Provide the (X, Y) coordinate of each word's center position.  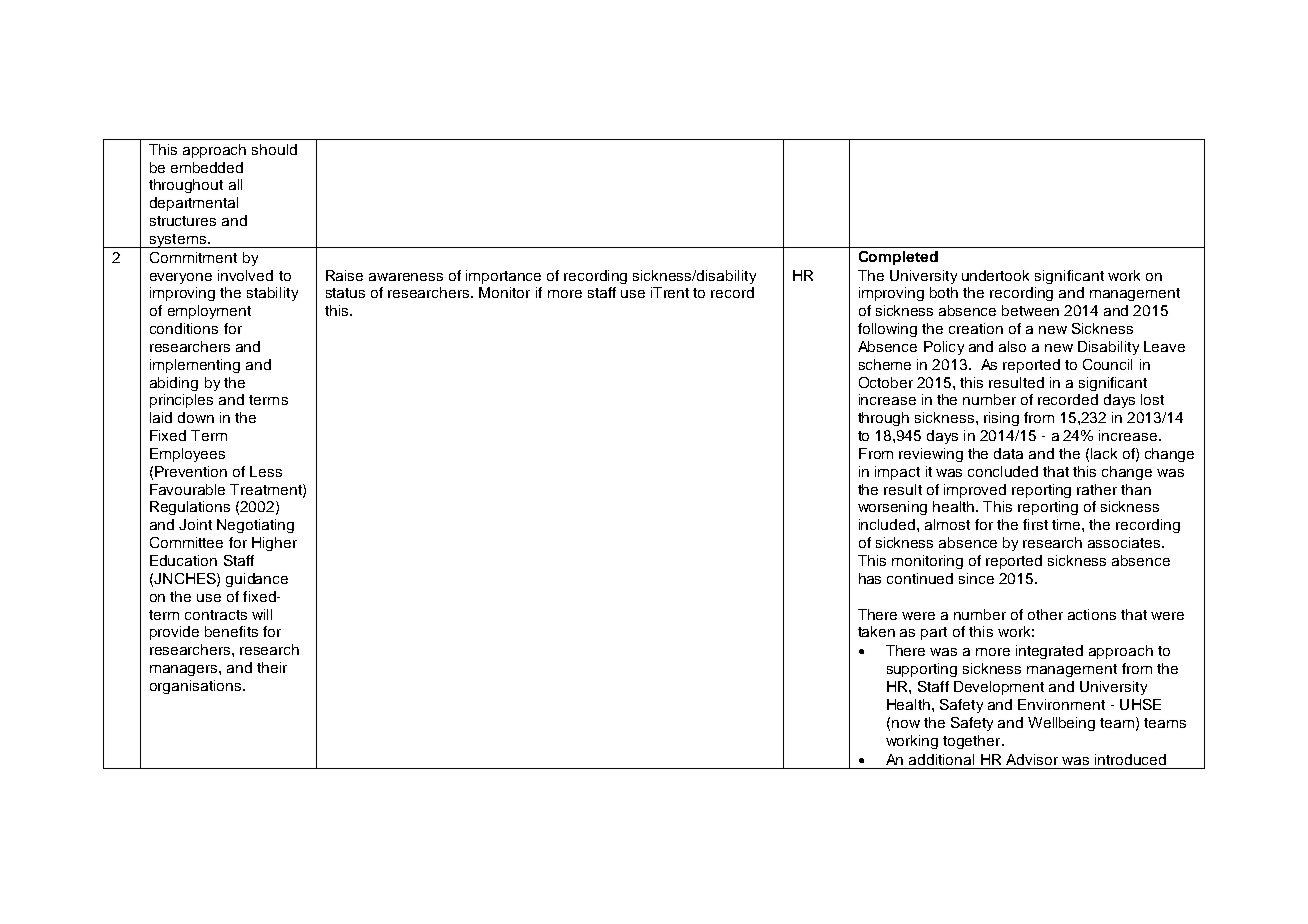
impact (897, 473)
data (1008, 453)
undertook (995, 275)
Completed (898, 258)
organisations (195, 687)
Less (266, 471)
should (274, 149)
